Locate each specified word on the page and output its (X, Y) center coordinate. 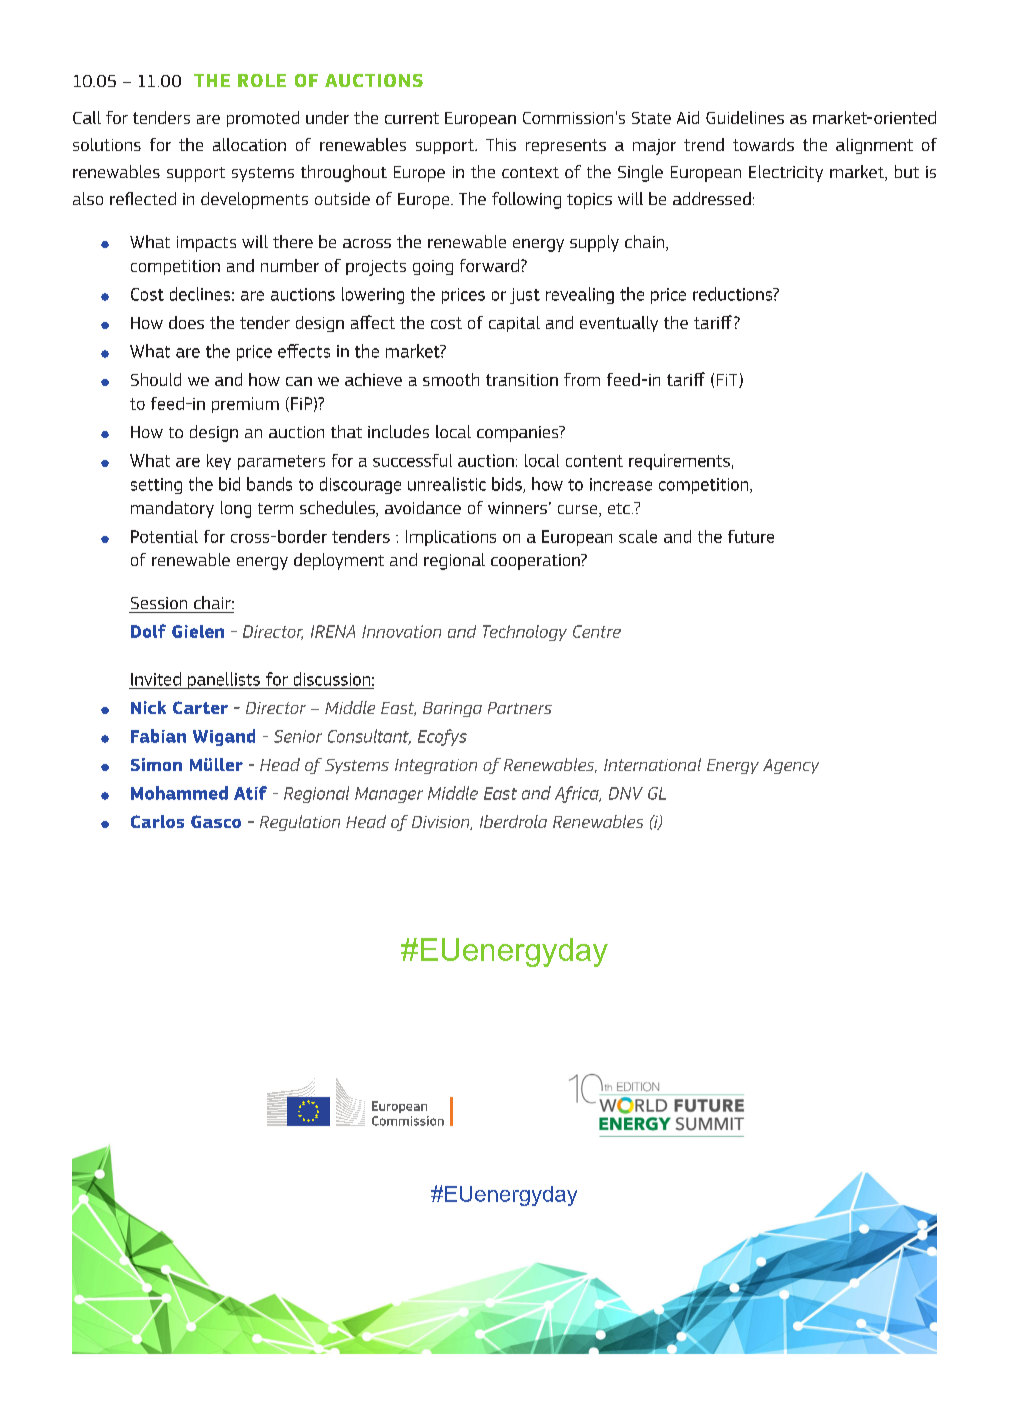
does (186, 322)
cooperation (536, 562)
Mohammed (179, 793)
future (751, 536)
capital (514, 324)
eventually (619, 324)
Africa (578, 794)
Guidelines (745, 117)
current (412, 118)
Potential (164, 536)
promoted (263, 119)
